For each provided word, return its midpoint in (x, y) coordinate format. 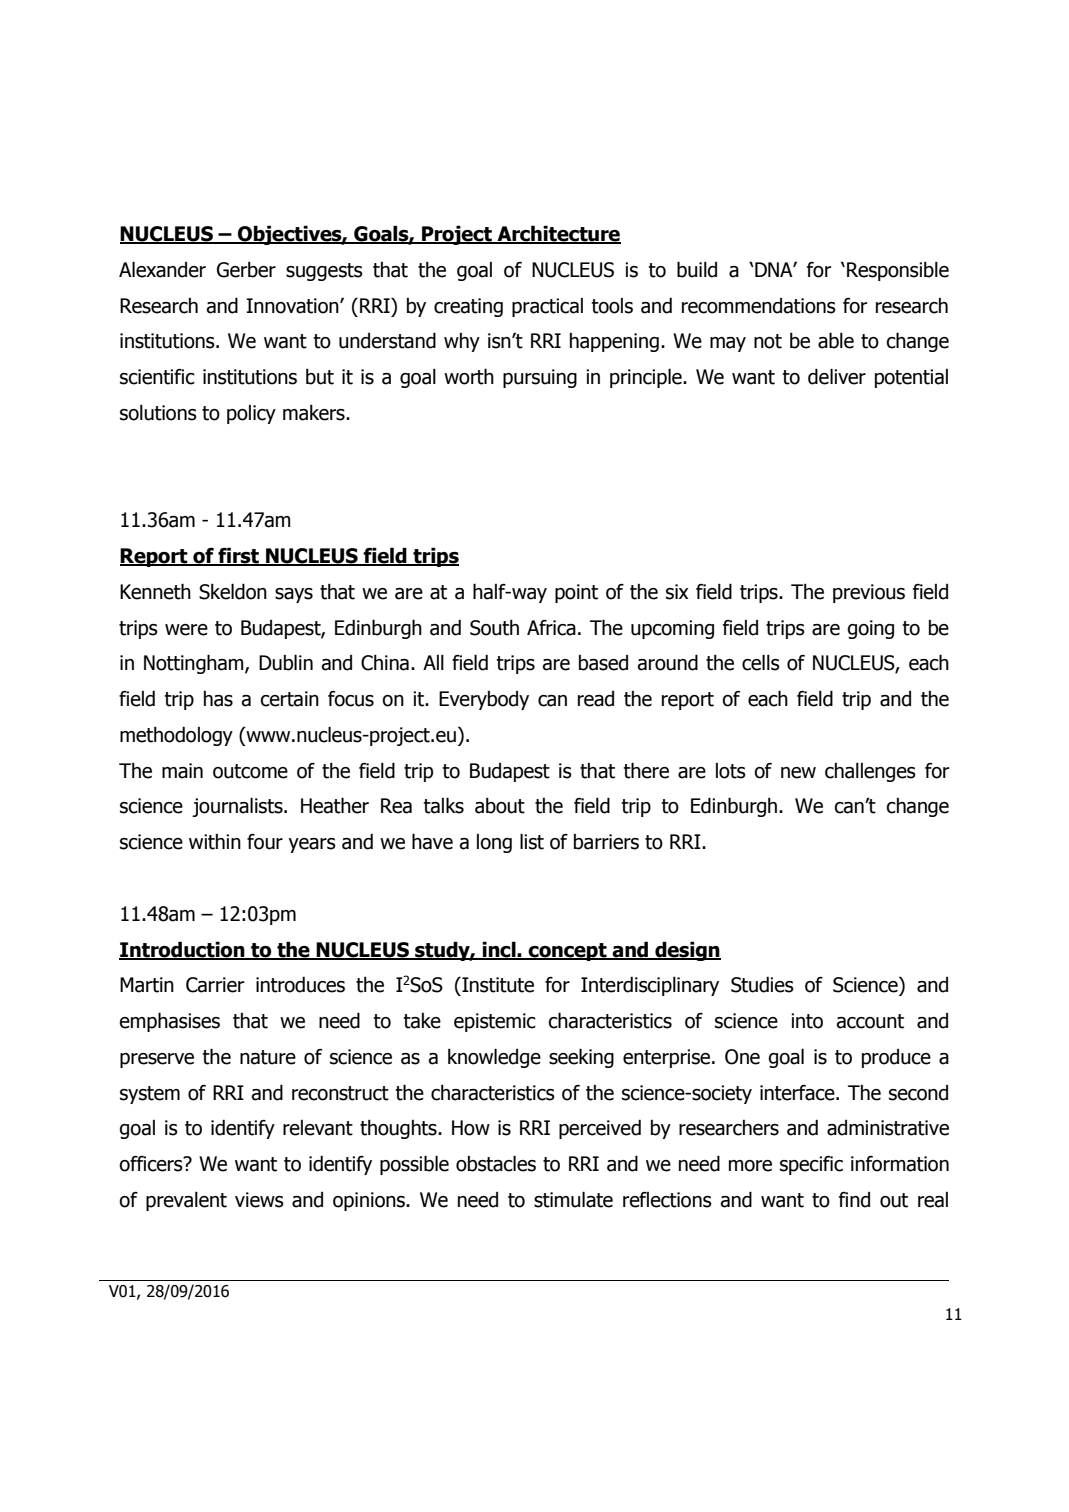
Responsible (898, 271)
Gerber (246, 270)
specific (811, 1165)
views (259, 1200)
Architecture (558, 234)
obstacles (496, 1163)
